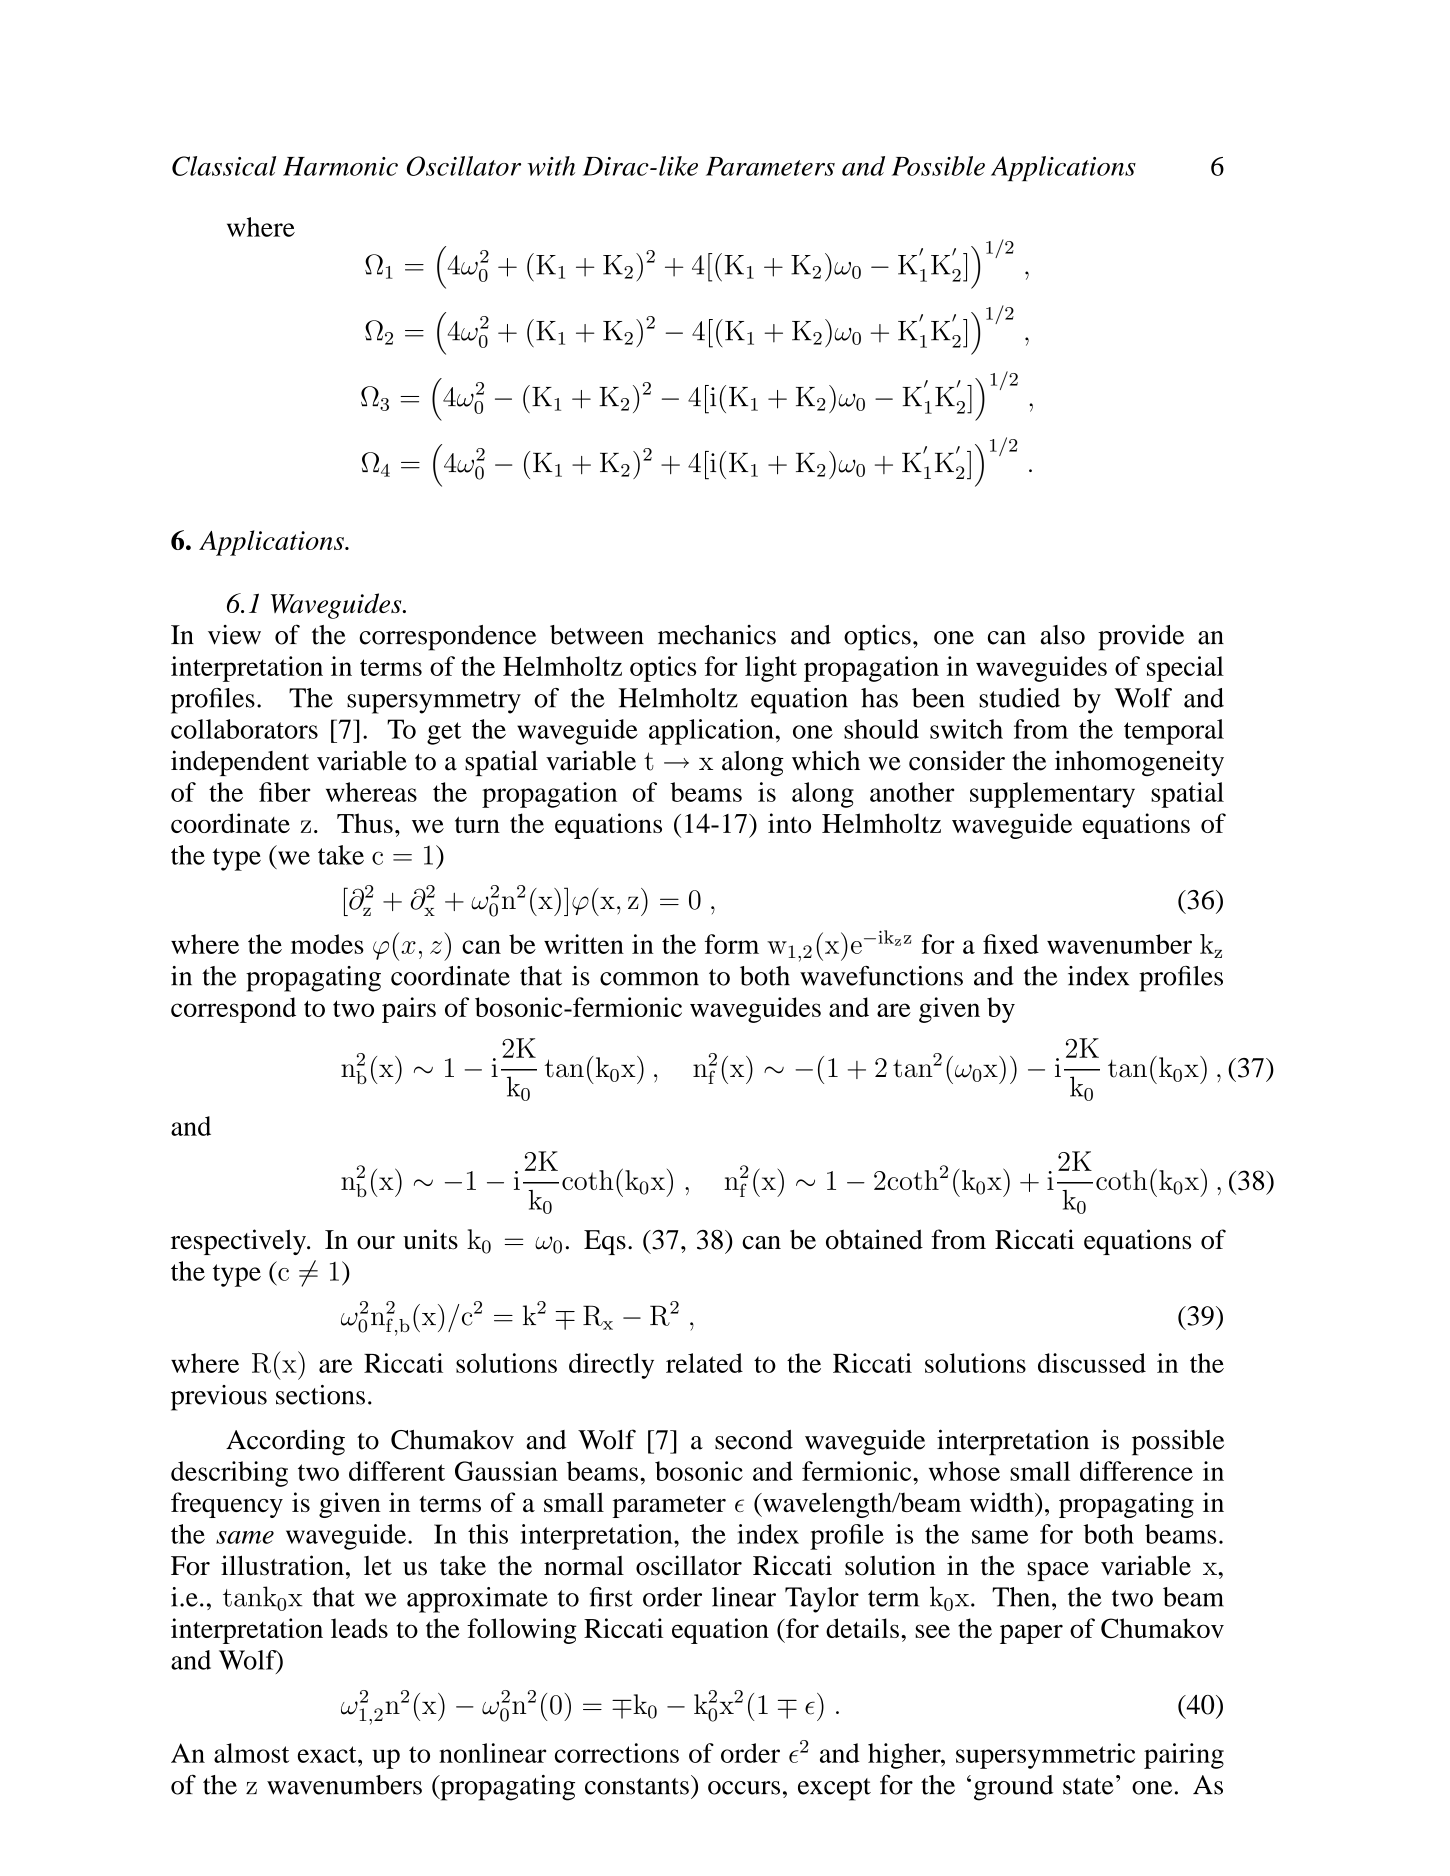 This screenshot has height=1876, width=1450. I want to click on Harmonic, so click(340, 166).
